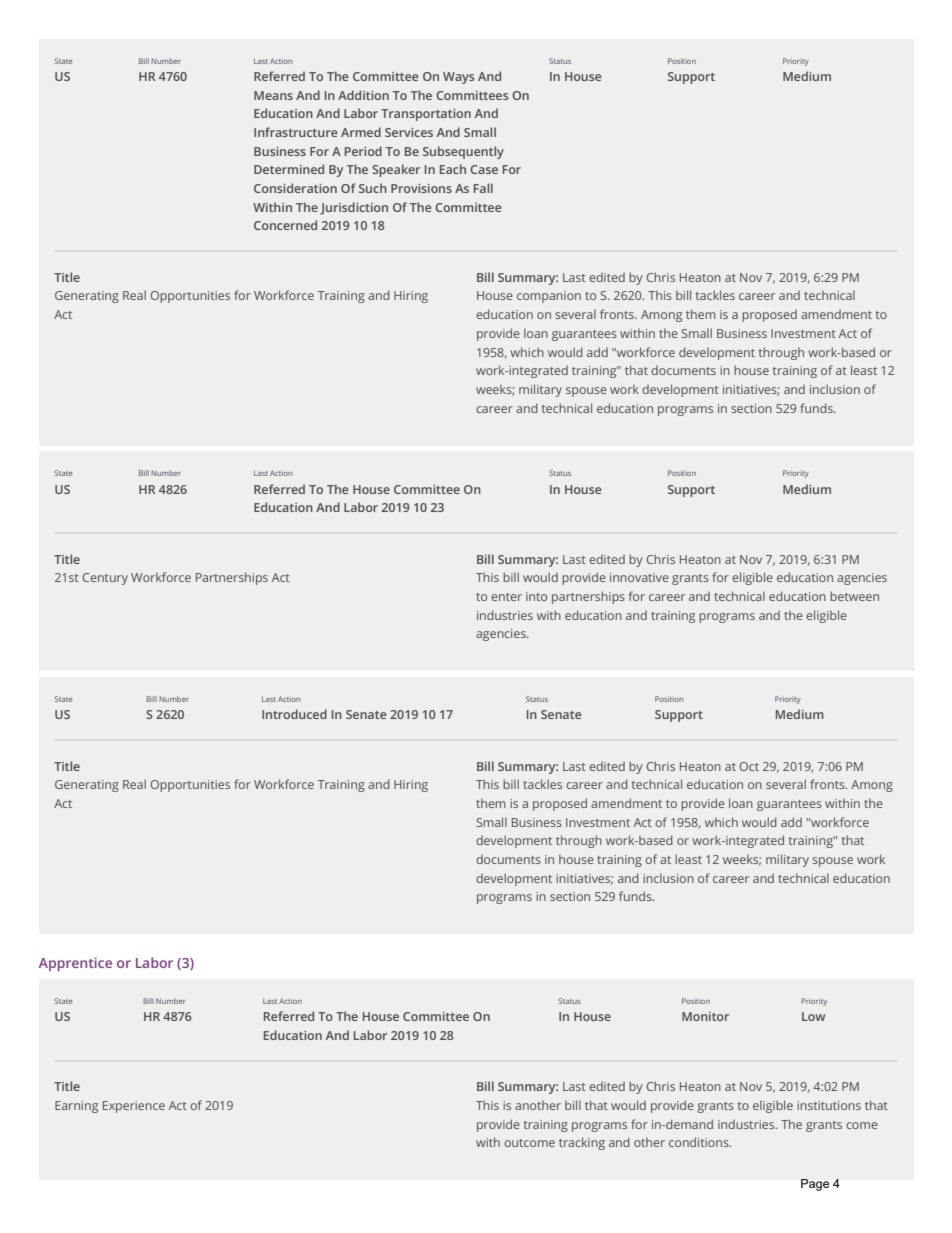 This screenshot has height=1233, width=952. What do you see at coordinates (854, 596) in the screenshot?
I see `between` at bounding box center [854, 596].
